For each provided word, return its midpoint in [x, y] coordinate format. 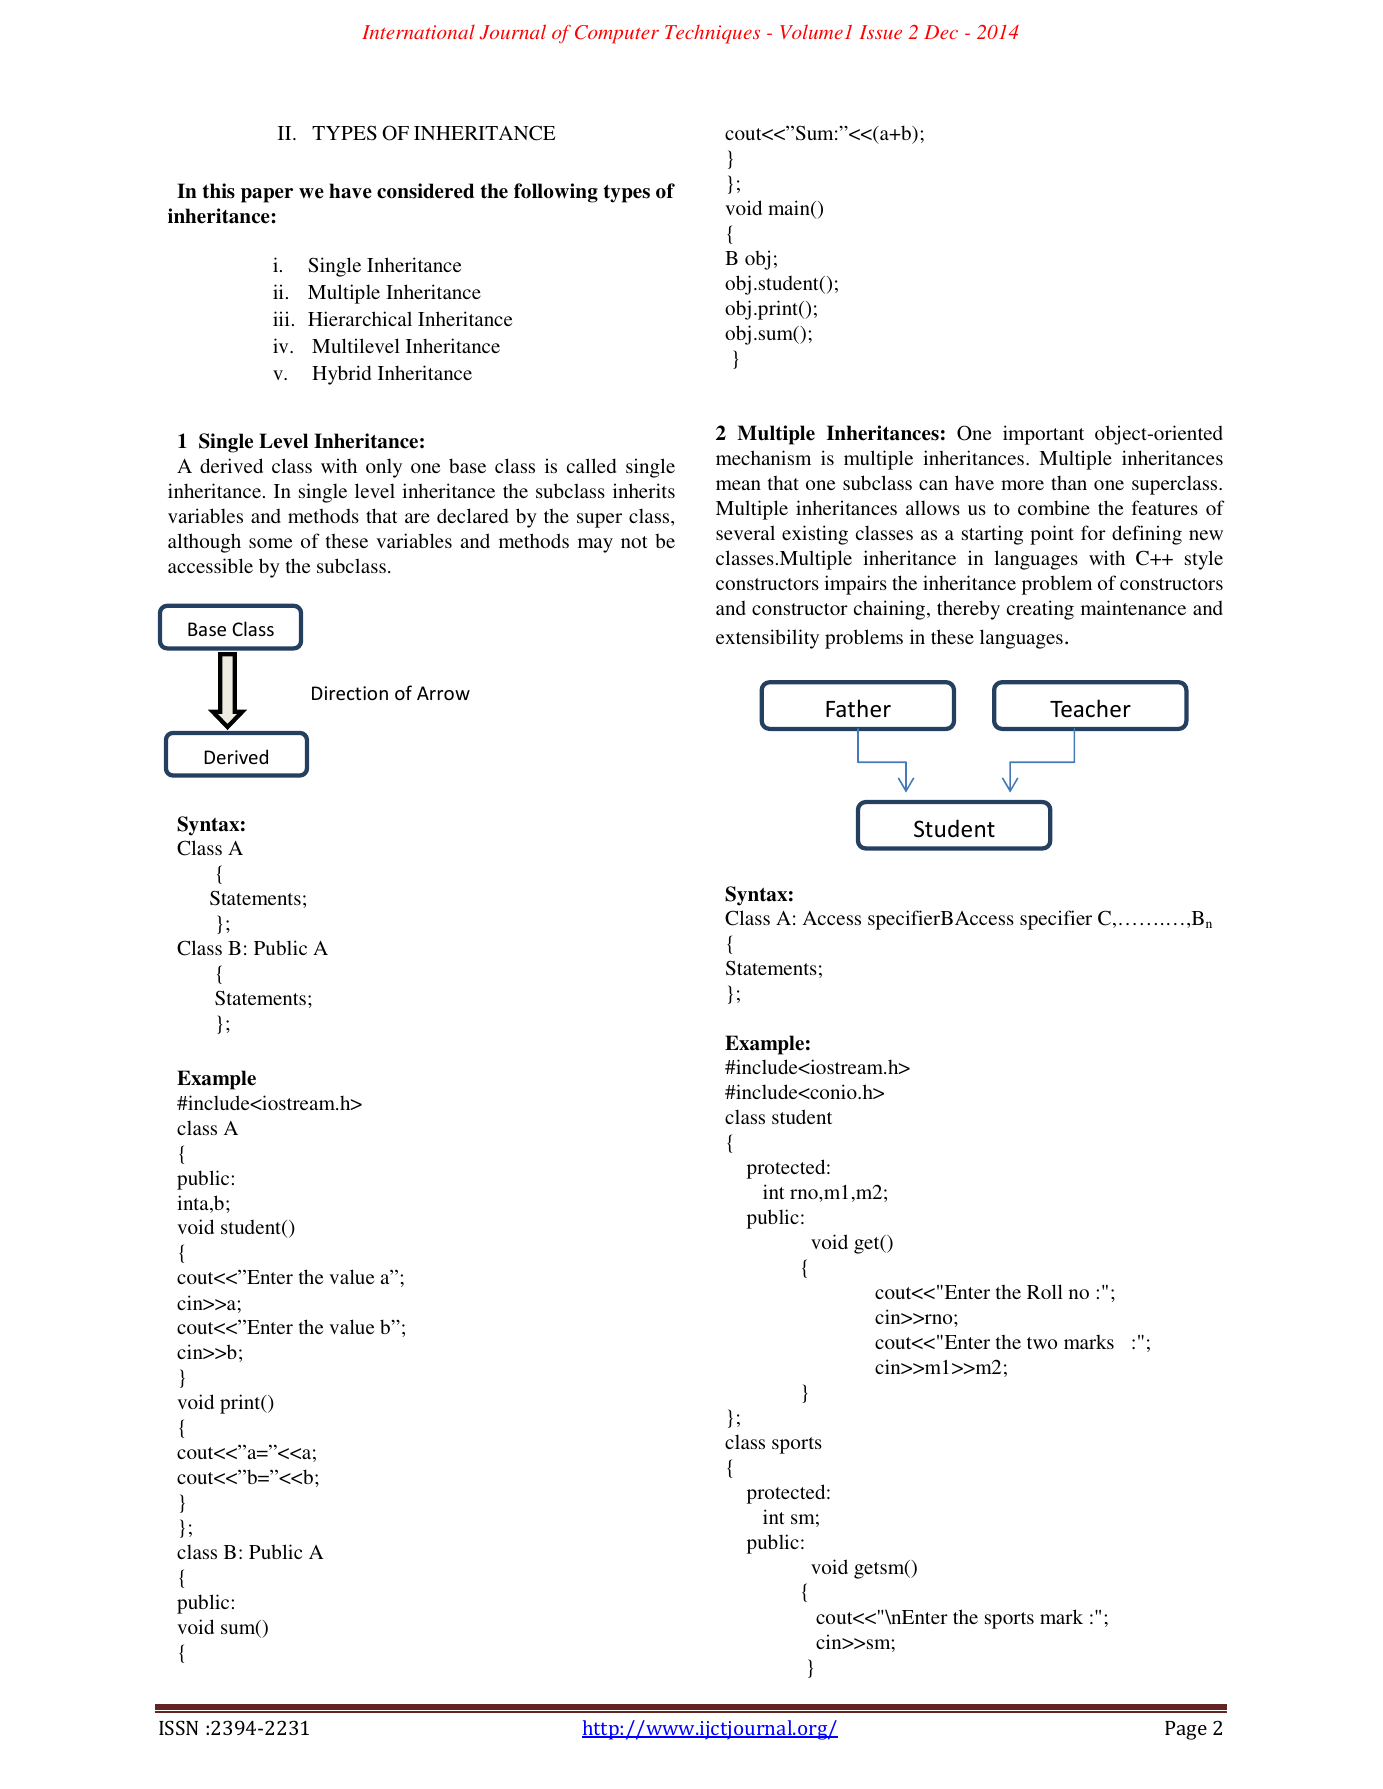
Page [1186, 1730]
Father [858, 708]
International [418, 32]
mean [738, 485]
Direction [350, 693]
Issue [881, 32]
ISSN [178, 1727]
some [270, 543]
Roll [1045, 1291]
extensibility [767, 639]
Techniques [712, 34]
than [1069, 482]
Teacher [1090, 708]
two [1042, 1343]
